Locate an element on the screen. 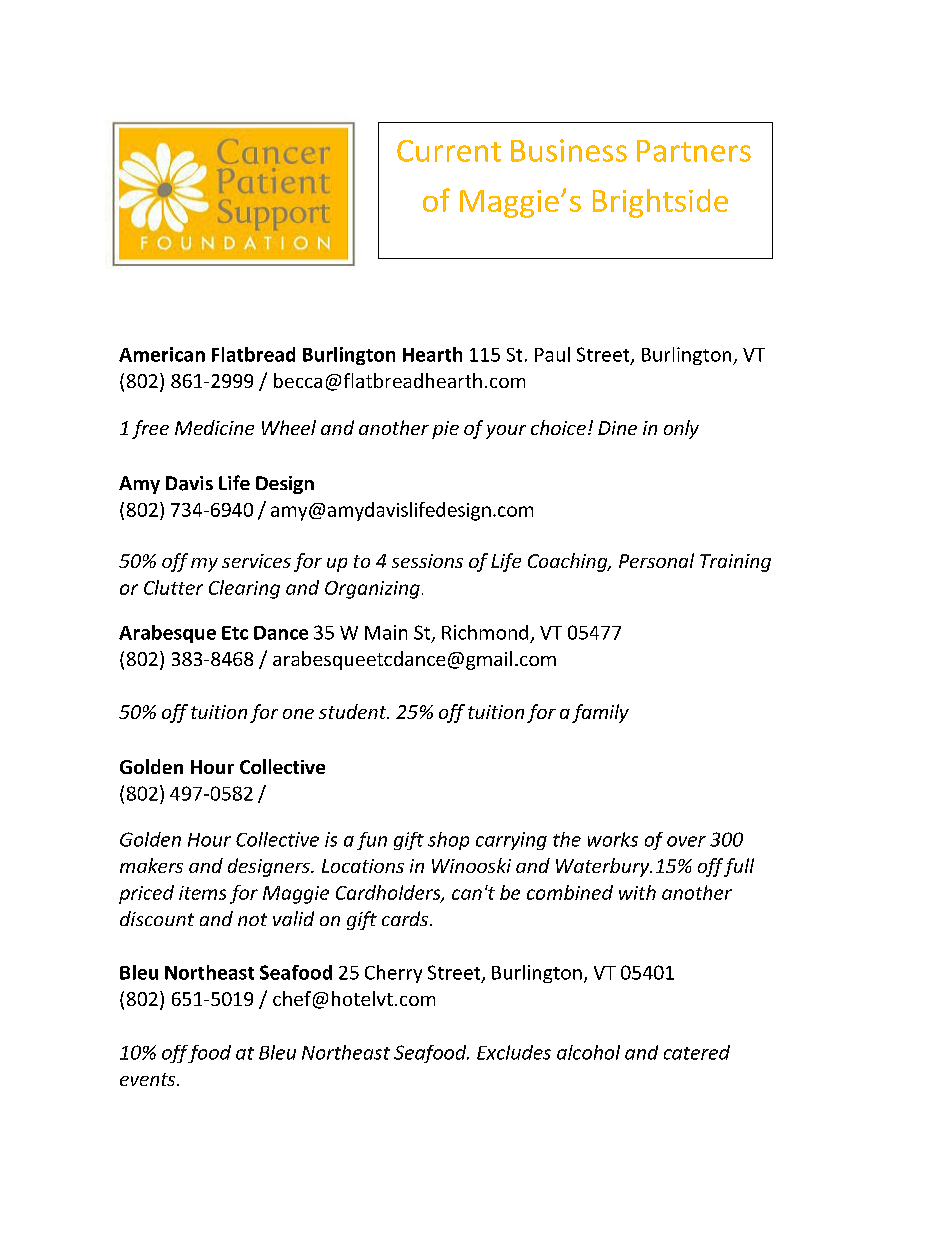 This screenshot has width=952, height=1233. events is located at coordinates (149, 1079).
